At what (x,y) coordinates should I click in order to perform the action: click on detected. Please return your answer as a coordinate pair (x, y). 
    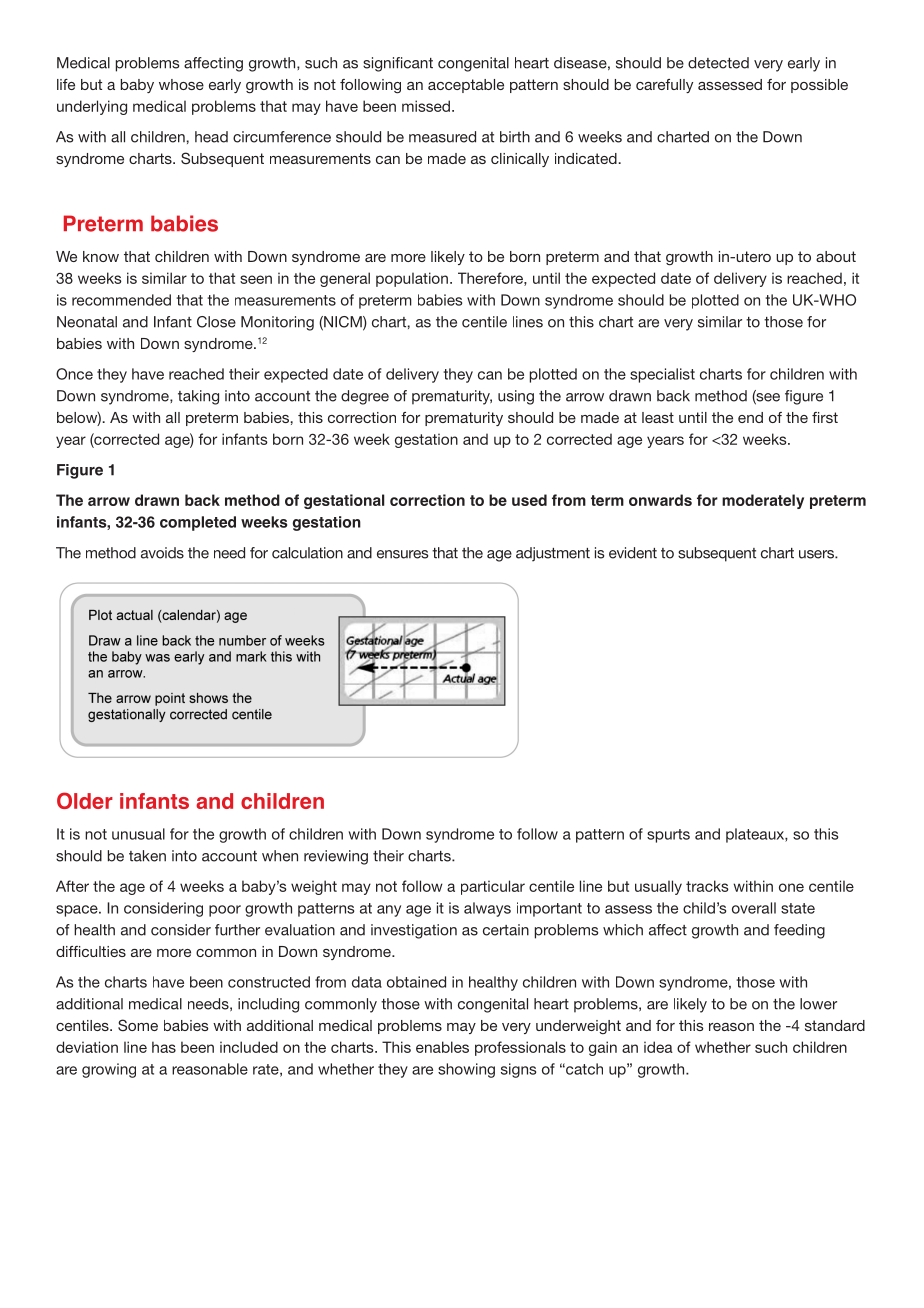
    Looking at the image, I should click on (718, 63).
